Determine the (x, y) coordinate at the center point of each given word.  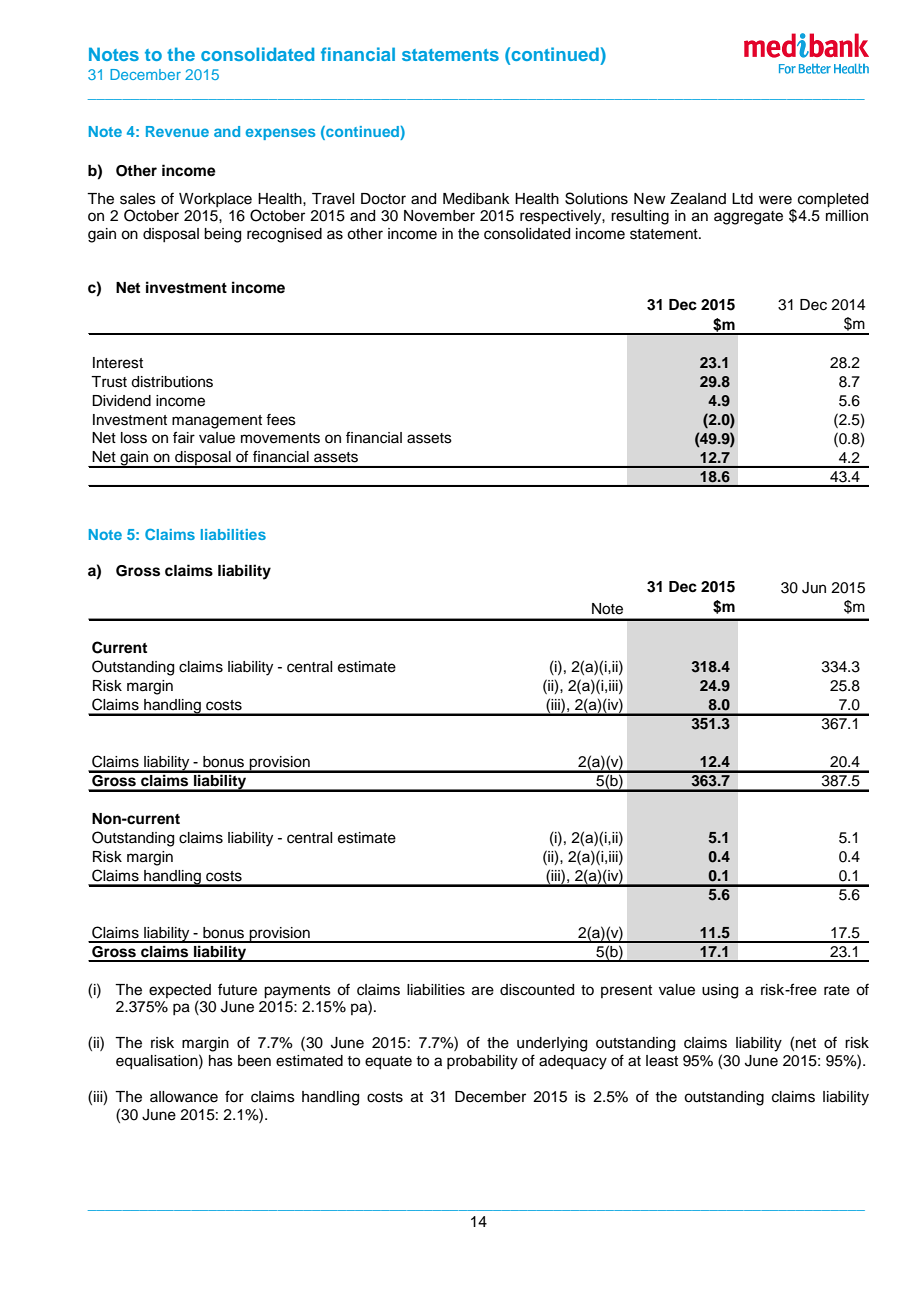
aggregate (748, 218)
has (221, 1061)
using (720, 991)
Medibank (476, 199)
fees (281, 420)
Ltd (742, 199)
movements (280, 438)
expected (180, 991)
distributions (172, 382)
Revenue (177, 131)
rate (837, 990)
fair (184, 437)
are (483, 991)
